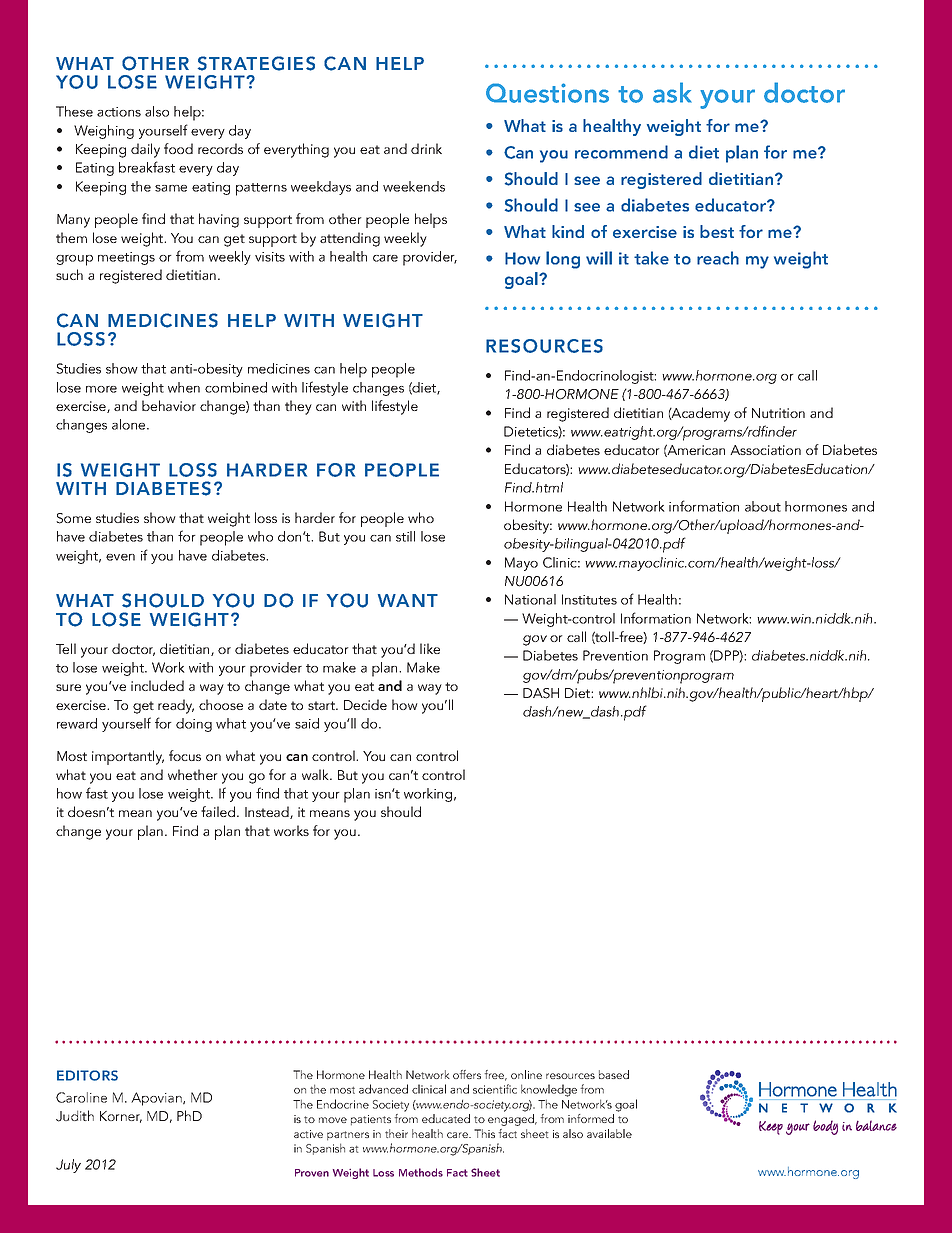 Image resolution: width=952 pixels, height=1233 pixels. What do you see at coordinates (467, 1074) in the screenshot?
I see `offers` at bounding box center [467, 1074].
